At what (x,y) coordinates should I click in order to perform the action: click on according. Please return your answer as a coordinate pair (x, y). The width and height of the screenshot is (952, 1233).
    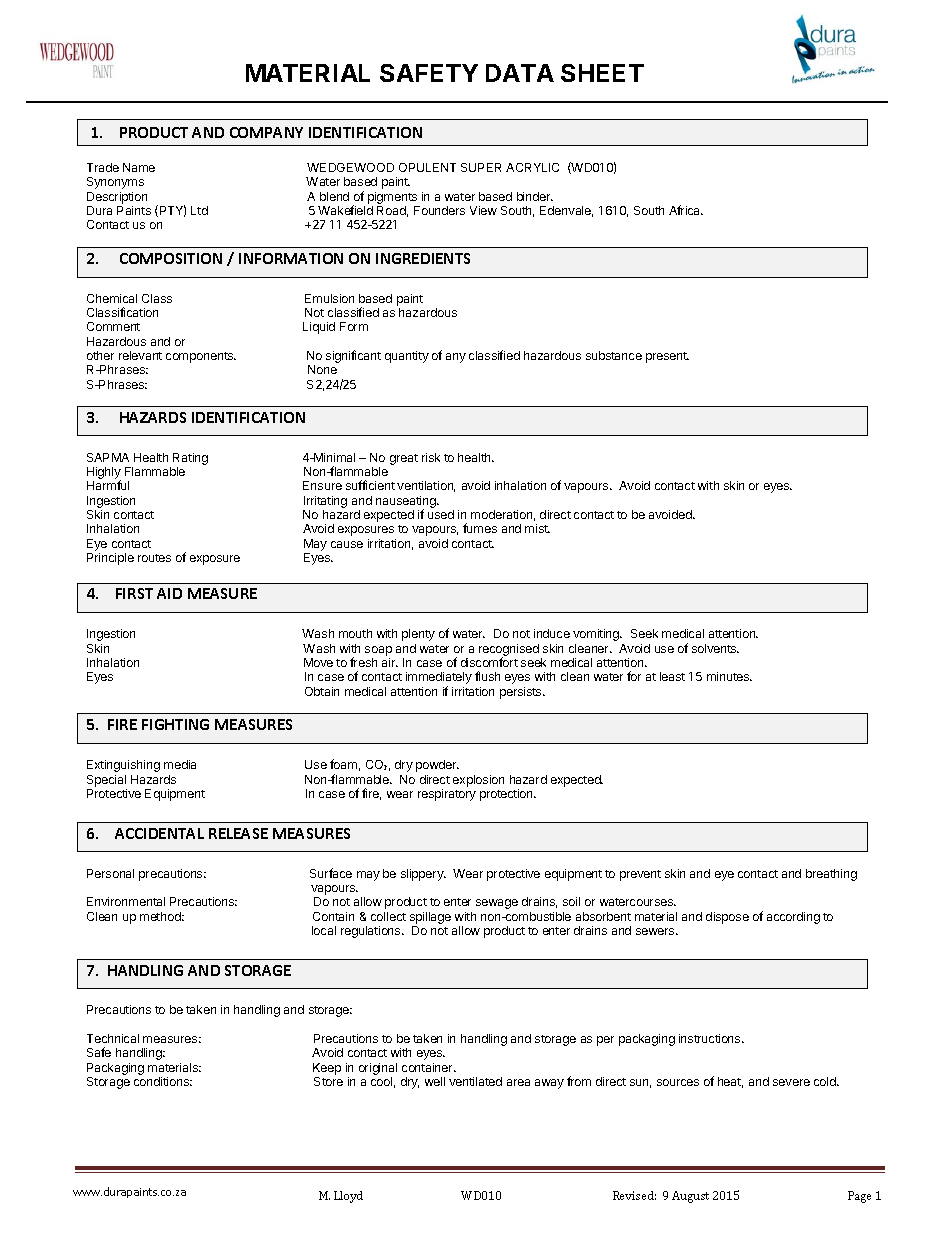
    Looking at the image, I should click on (793, 918).
